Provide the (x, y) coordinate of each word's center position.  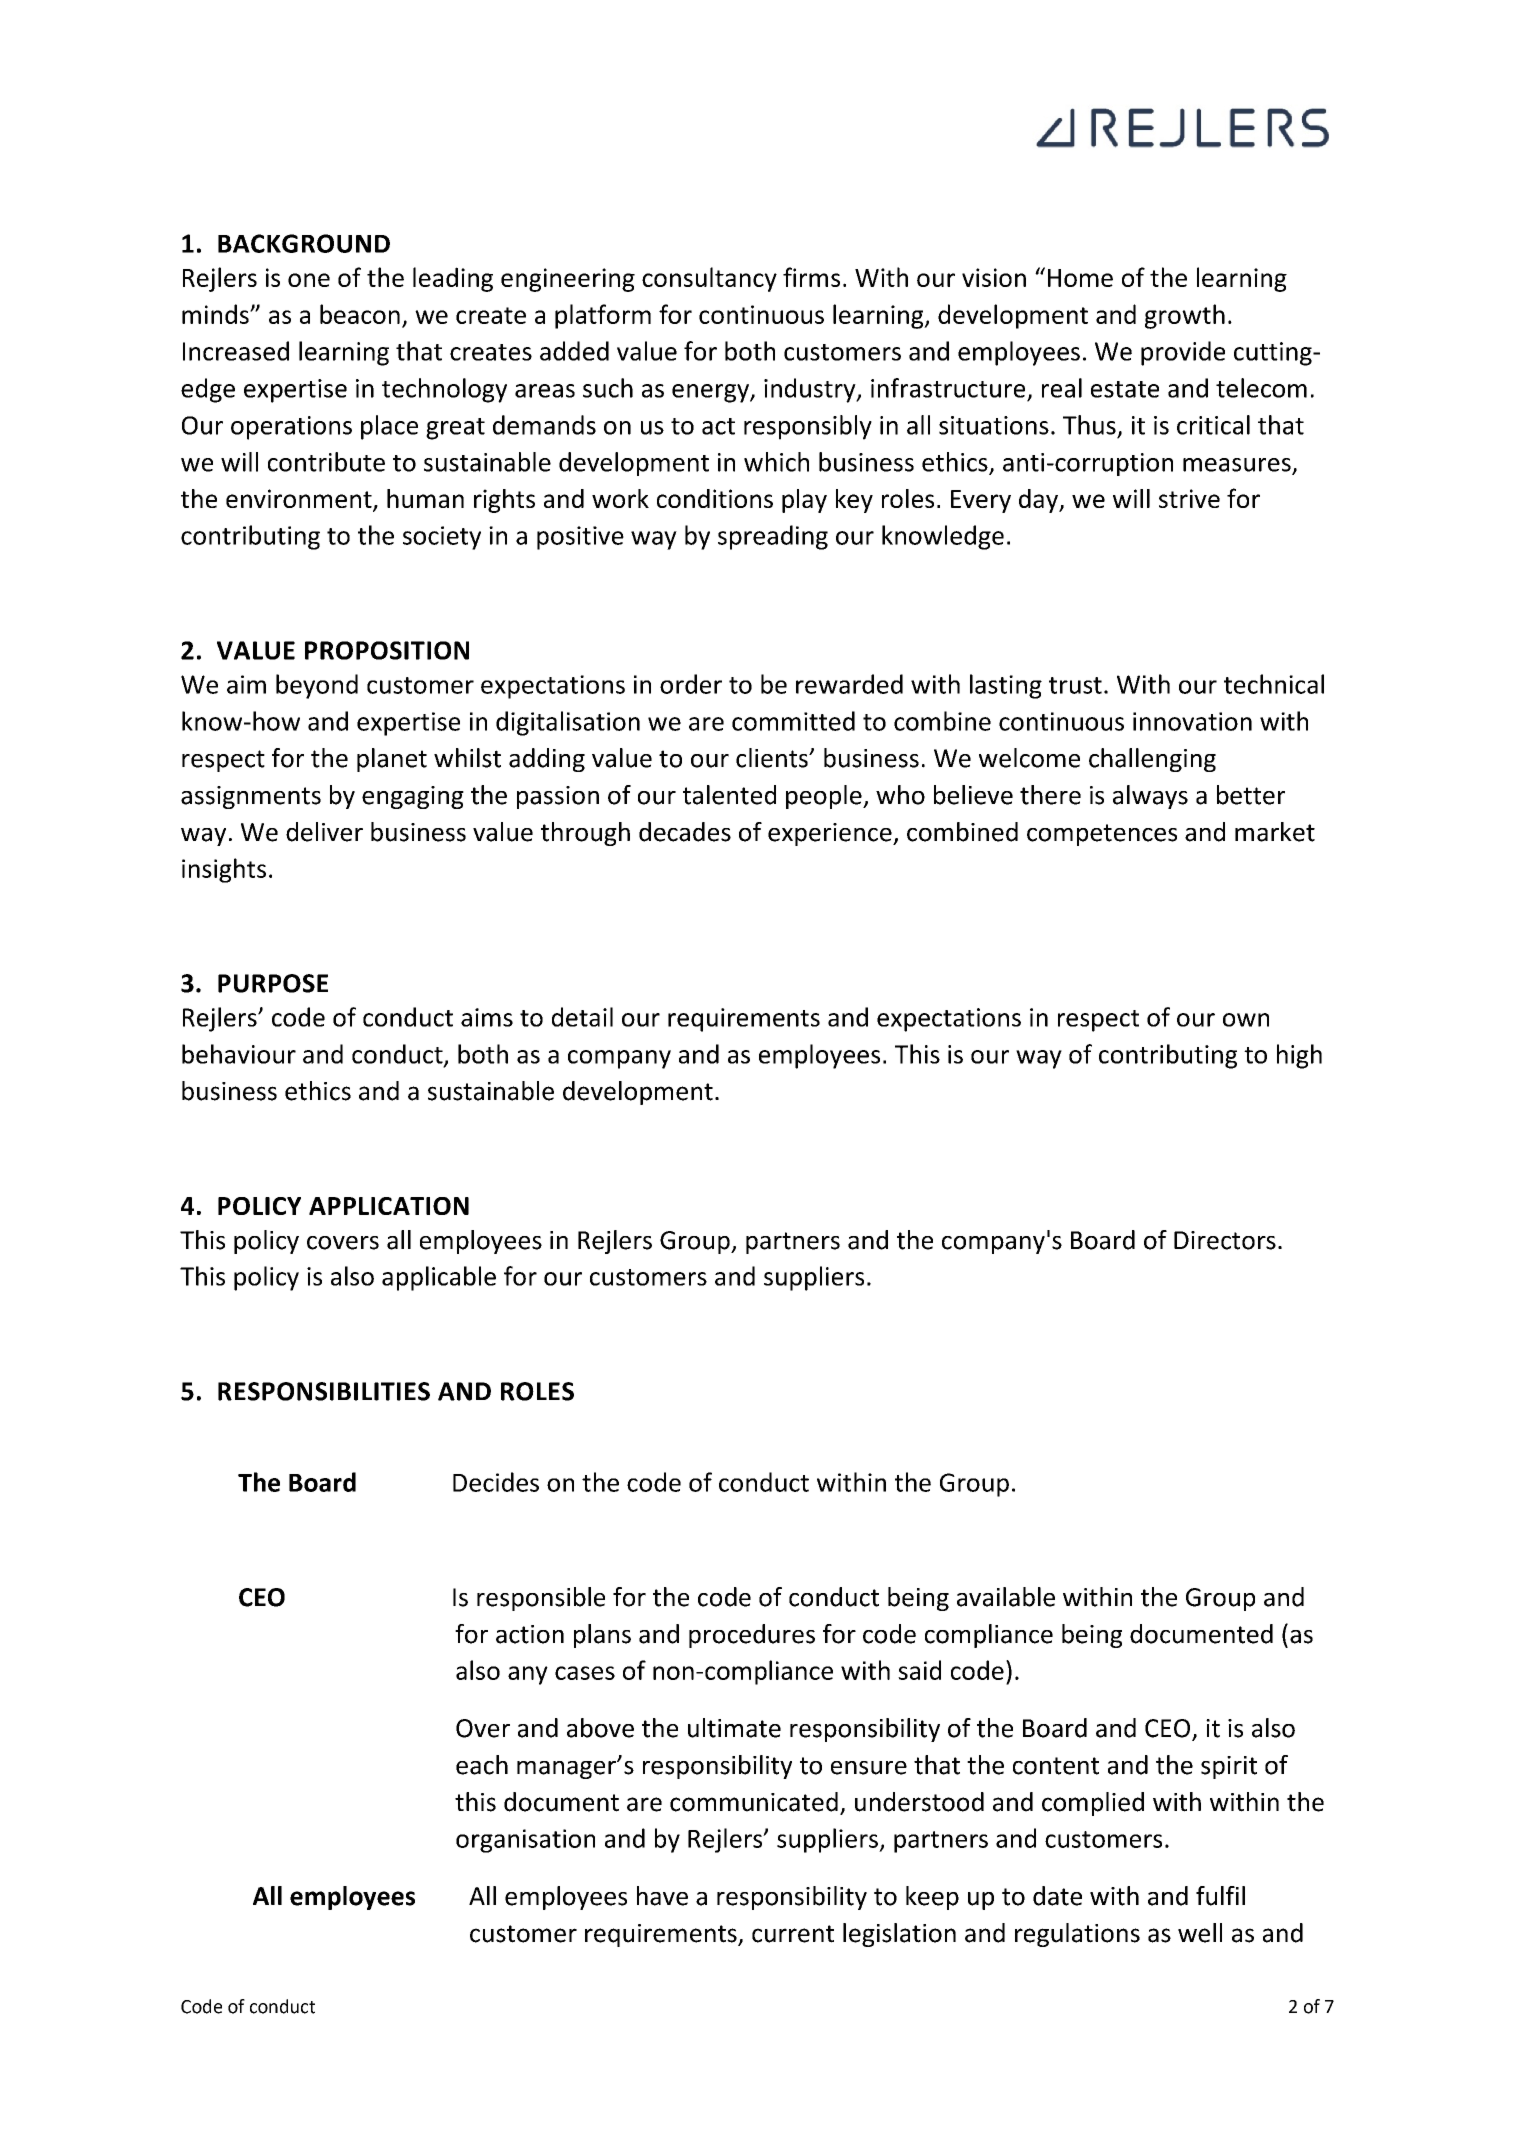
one (309, 280)
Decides (496, 1482)
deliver (324, 832)
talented (729, 795)
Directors (1225, 1240)
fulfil (1220, 1896)
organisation (525, 1841)
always (1150, 797)
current (793, 1934)
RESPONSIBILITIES (324, 1391)
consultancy (709, 279)
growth (1185, 316)
